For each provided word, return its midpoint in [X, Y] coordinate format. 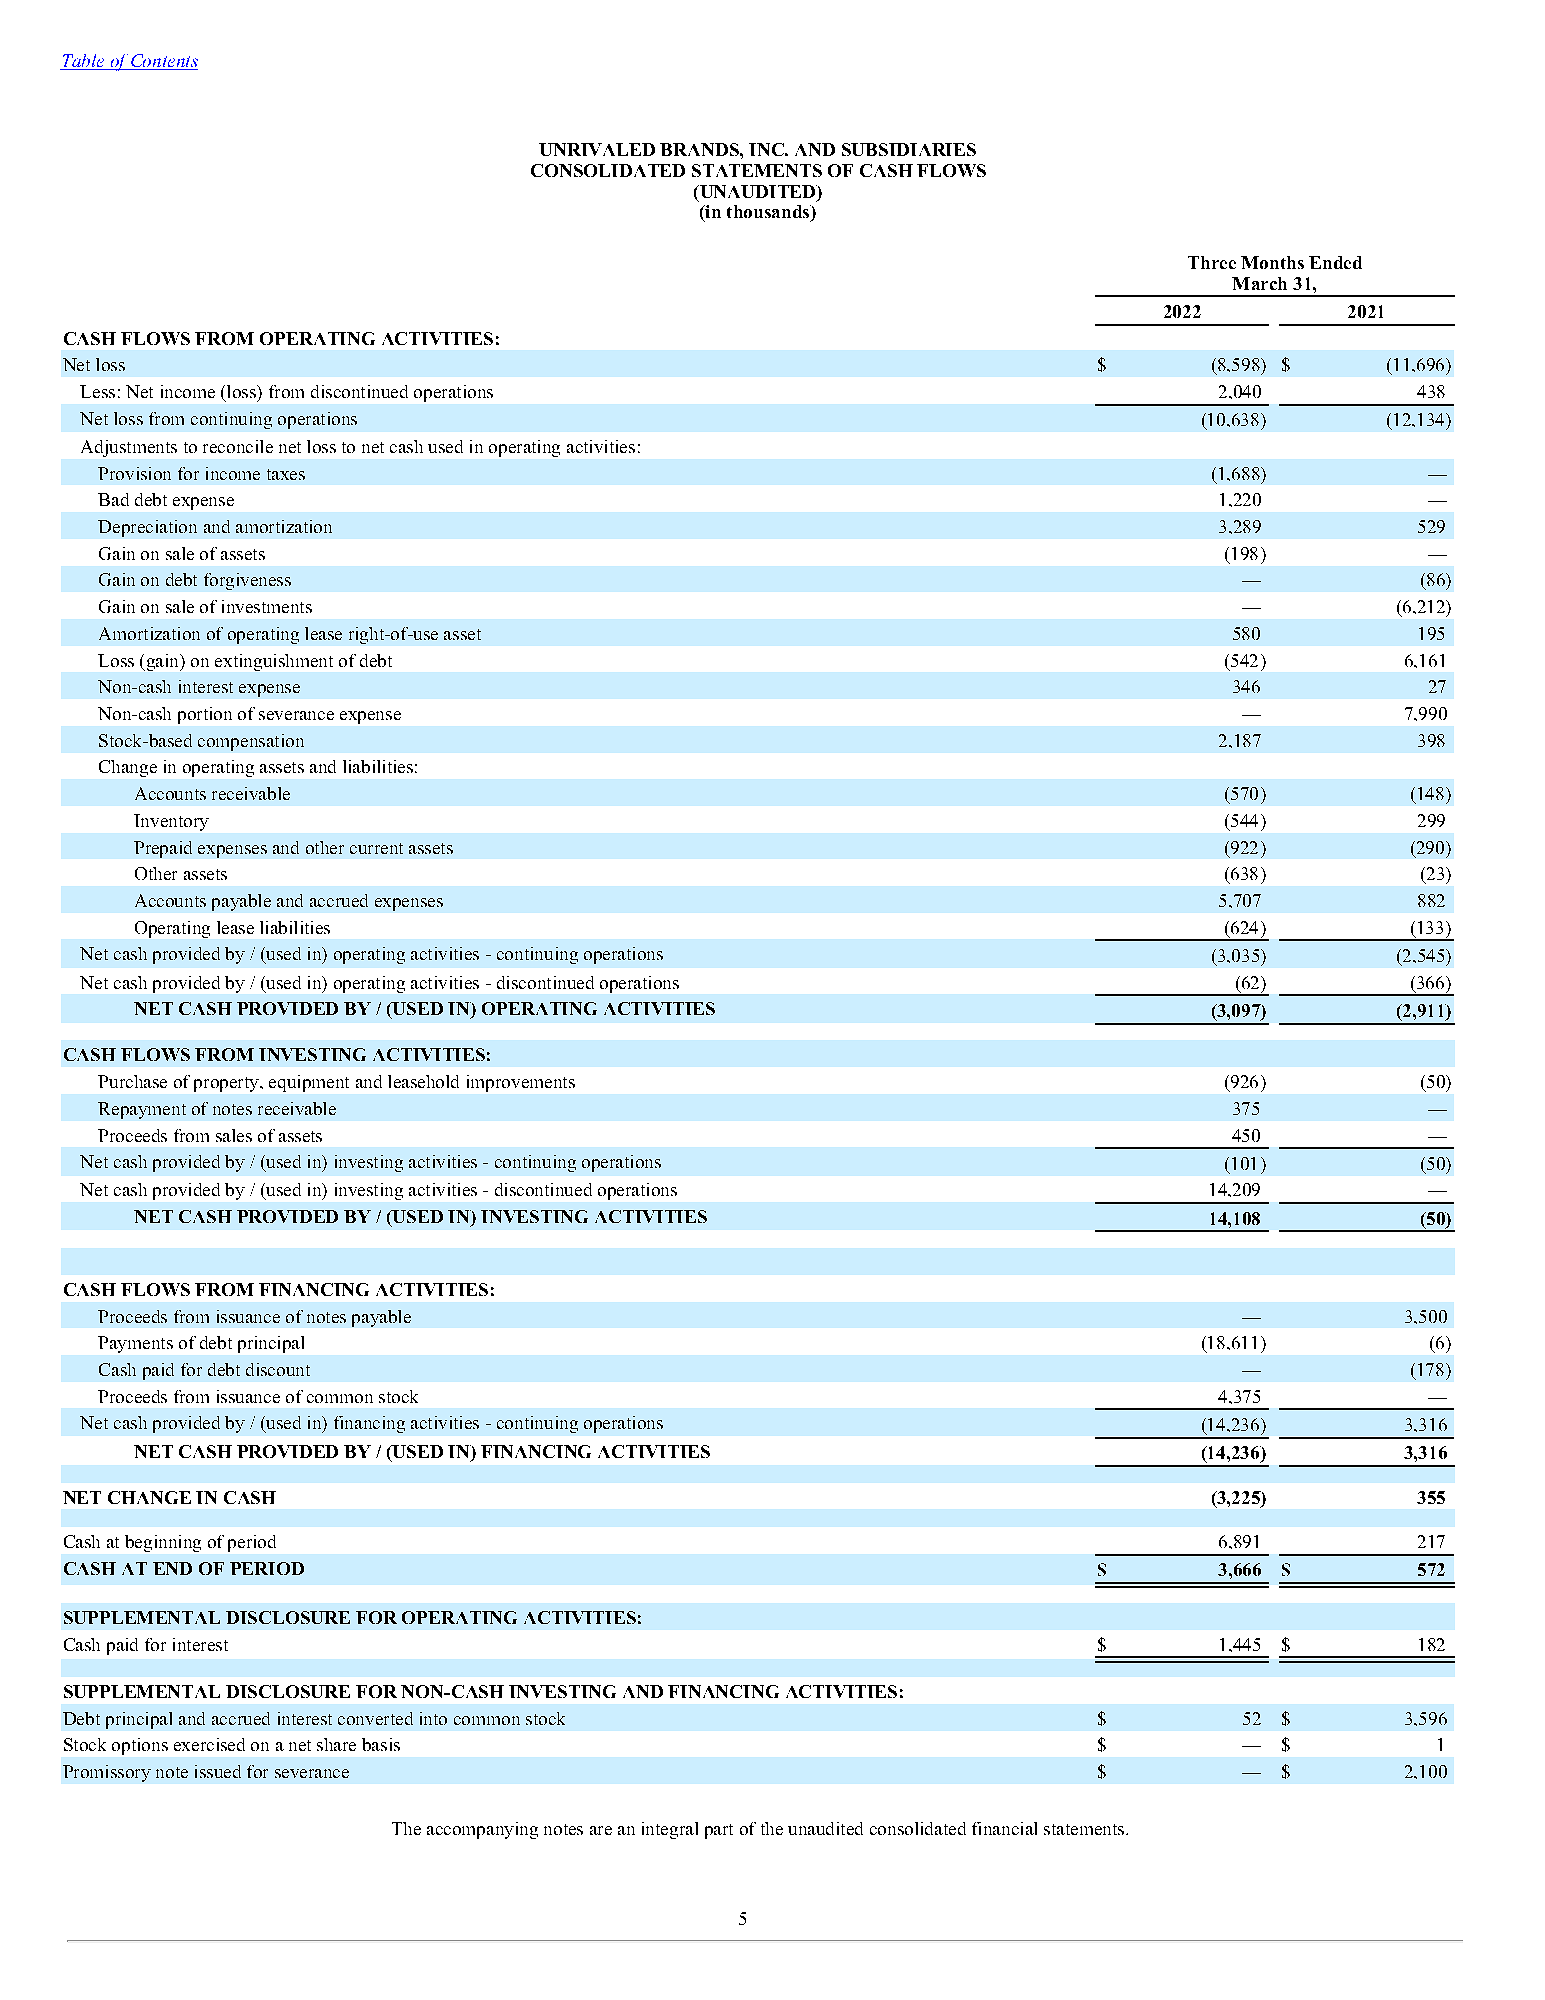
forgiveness [247, 581]
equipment [309, 1083]
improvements [521, 1083]
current [376, 848]
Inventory [171, 822]
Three [1212, 262]
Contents [163, 62]
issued [218, 1771]
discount [278, 1369]
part [719, 1831]
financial [1004, 1828]
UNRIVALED [597, 149]
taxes [286, 474]
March [1259, 283]
